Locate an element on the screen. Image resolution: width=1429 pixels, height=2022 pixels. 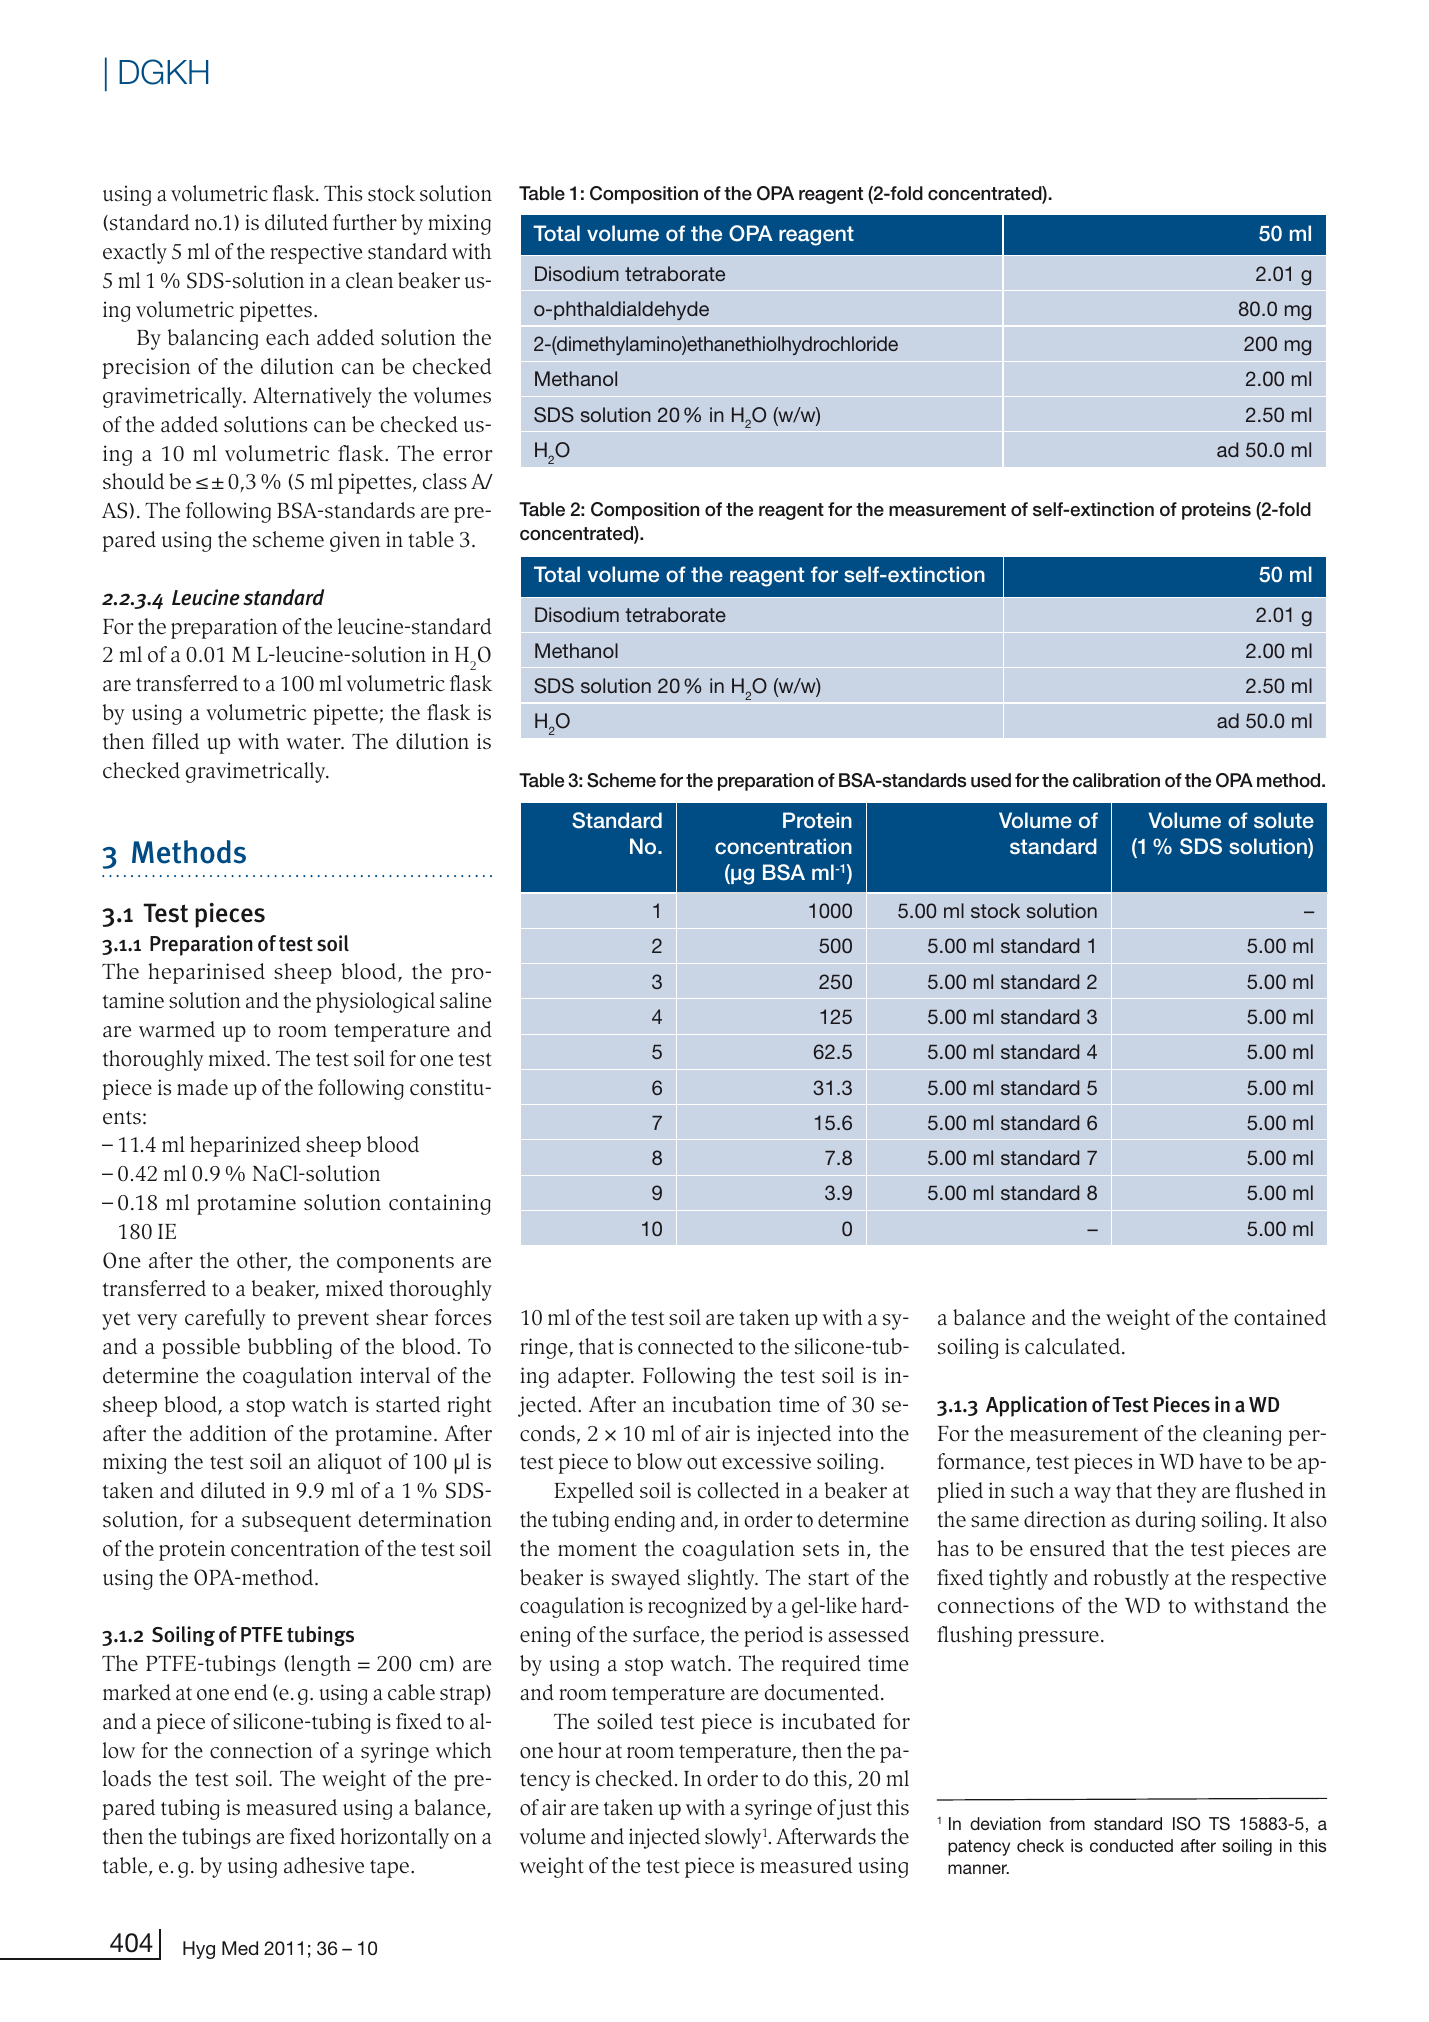
calibration is located at coordinates (1116, 780).
